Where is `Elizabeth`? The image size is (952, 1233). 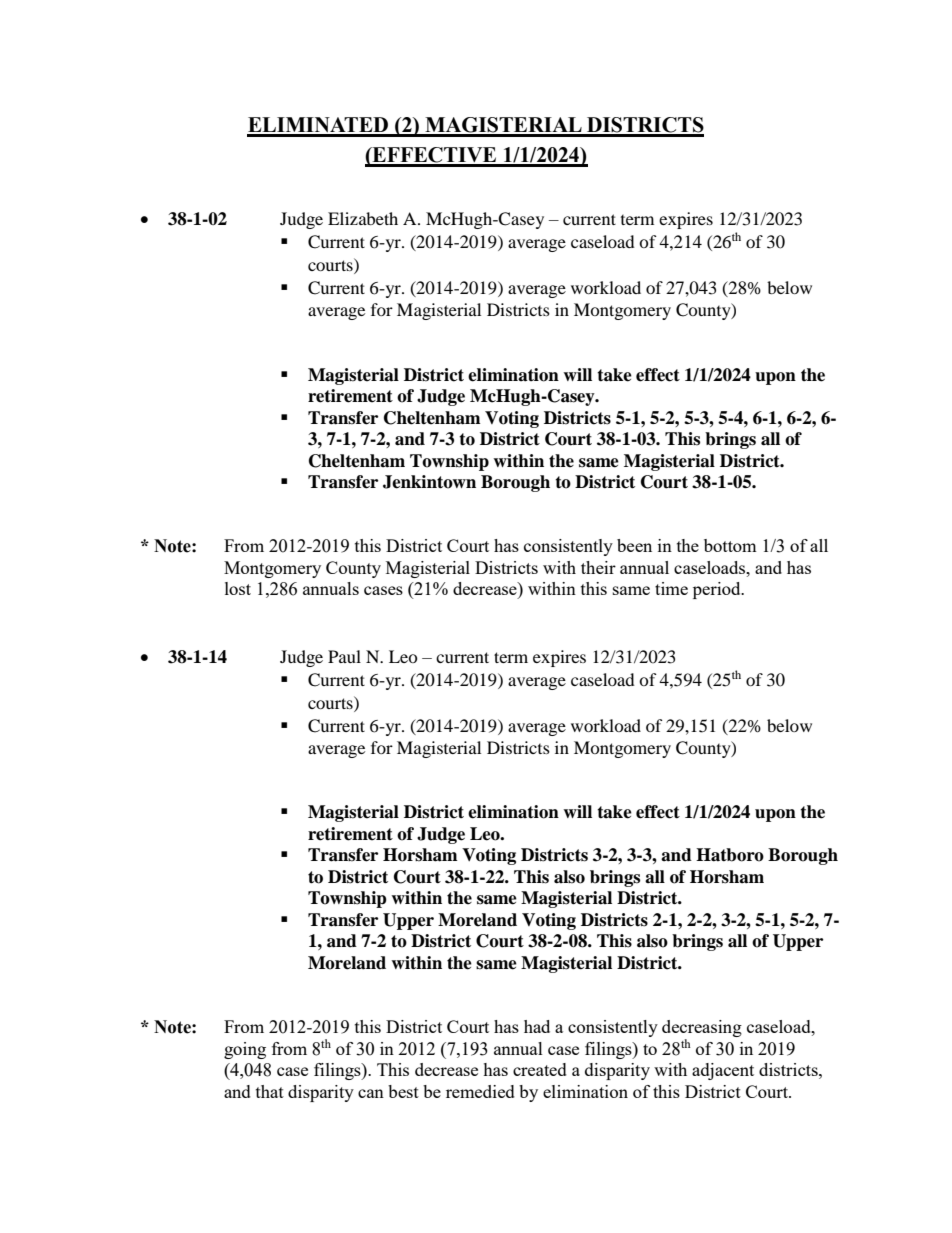 Elizabeth is located at coordinates (363, 218).
